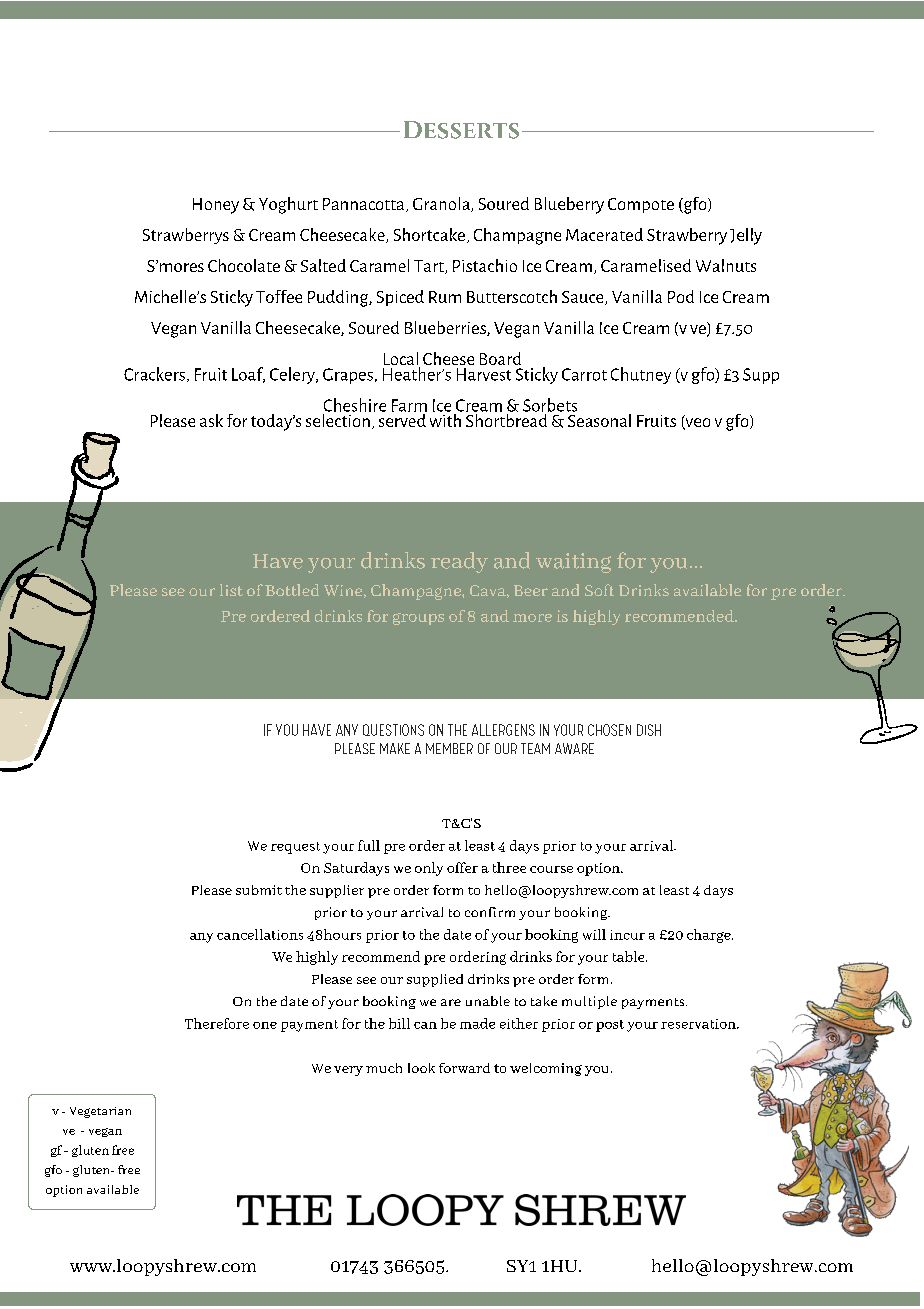  What do you see at coordinates (100, 1112) in the screenshot?
I see `Vegetarian` at bounding box center [100, 1112].
